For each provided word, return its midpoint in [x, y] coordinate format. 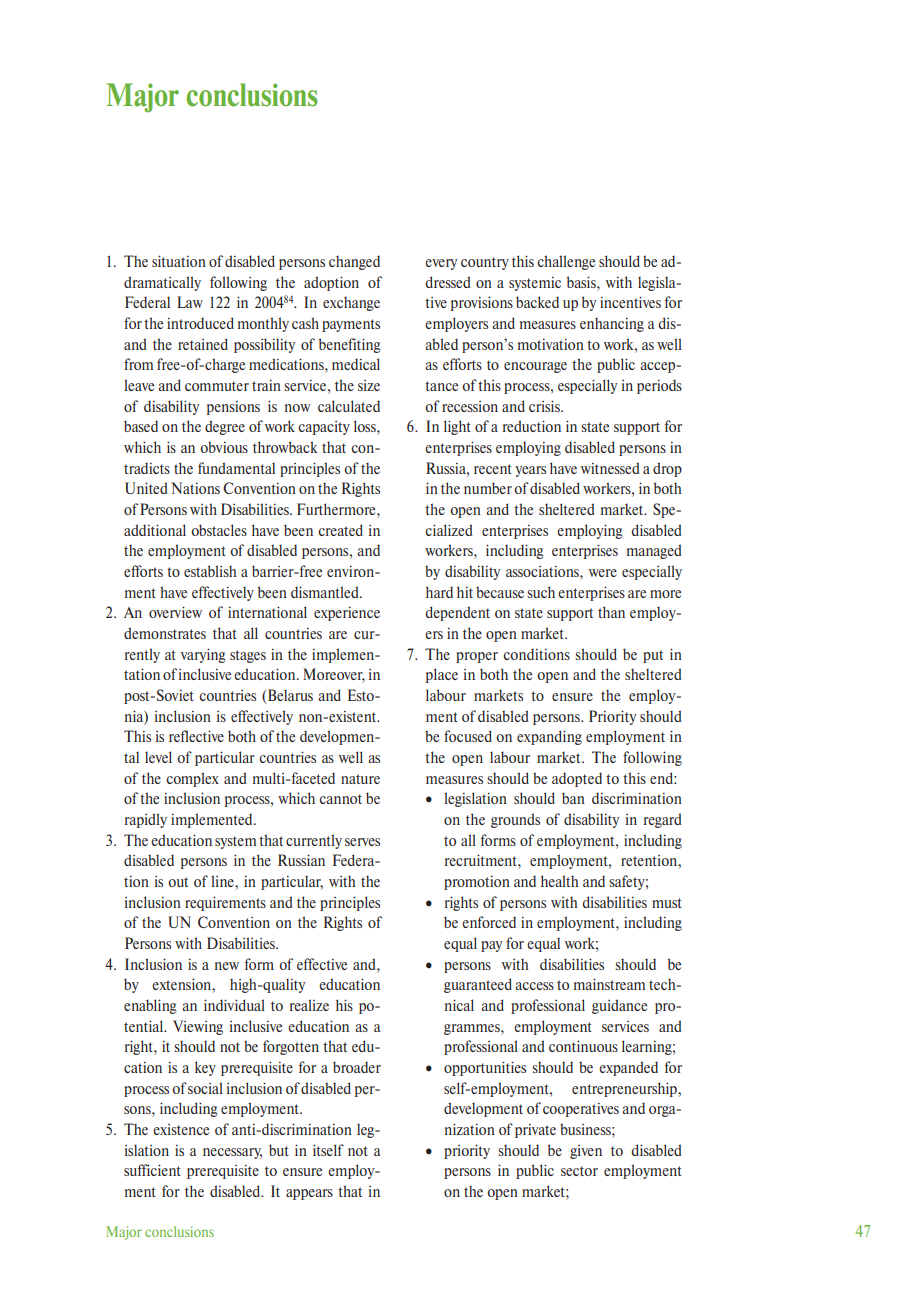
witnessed [610, 468]
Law [190, 302]
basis [582, 282]
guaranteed [478, 985]
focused [468, 736]
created [340, 530]
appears [309, 1194]
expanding [549, 737]
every [441, 264]
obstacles [219, 530]
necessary [232, 1153]
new [227, 966]
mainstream [609, 984]
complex [192, 779]
